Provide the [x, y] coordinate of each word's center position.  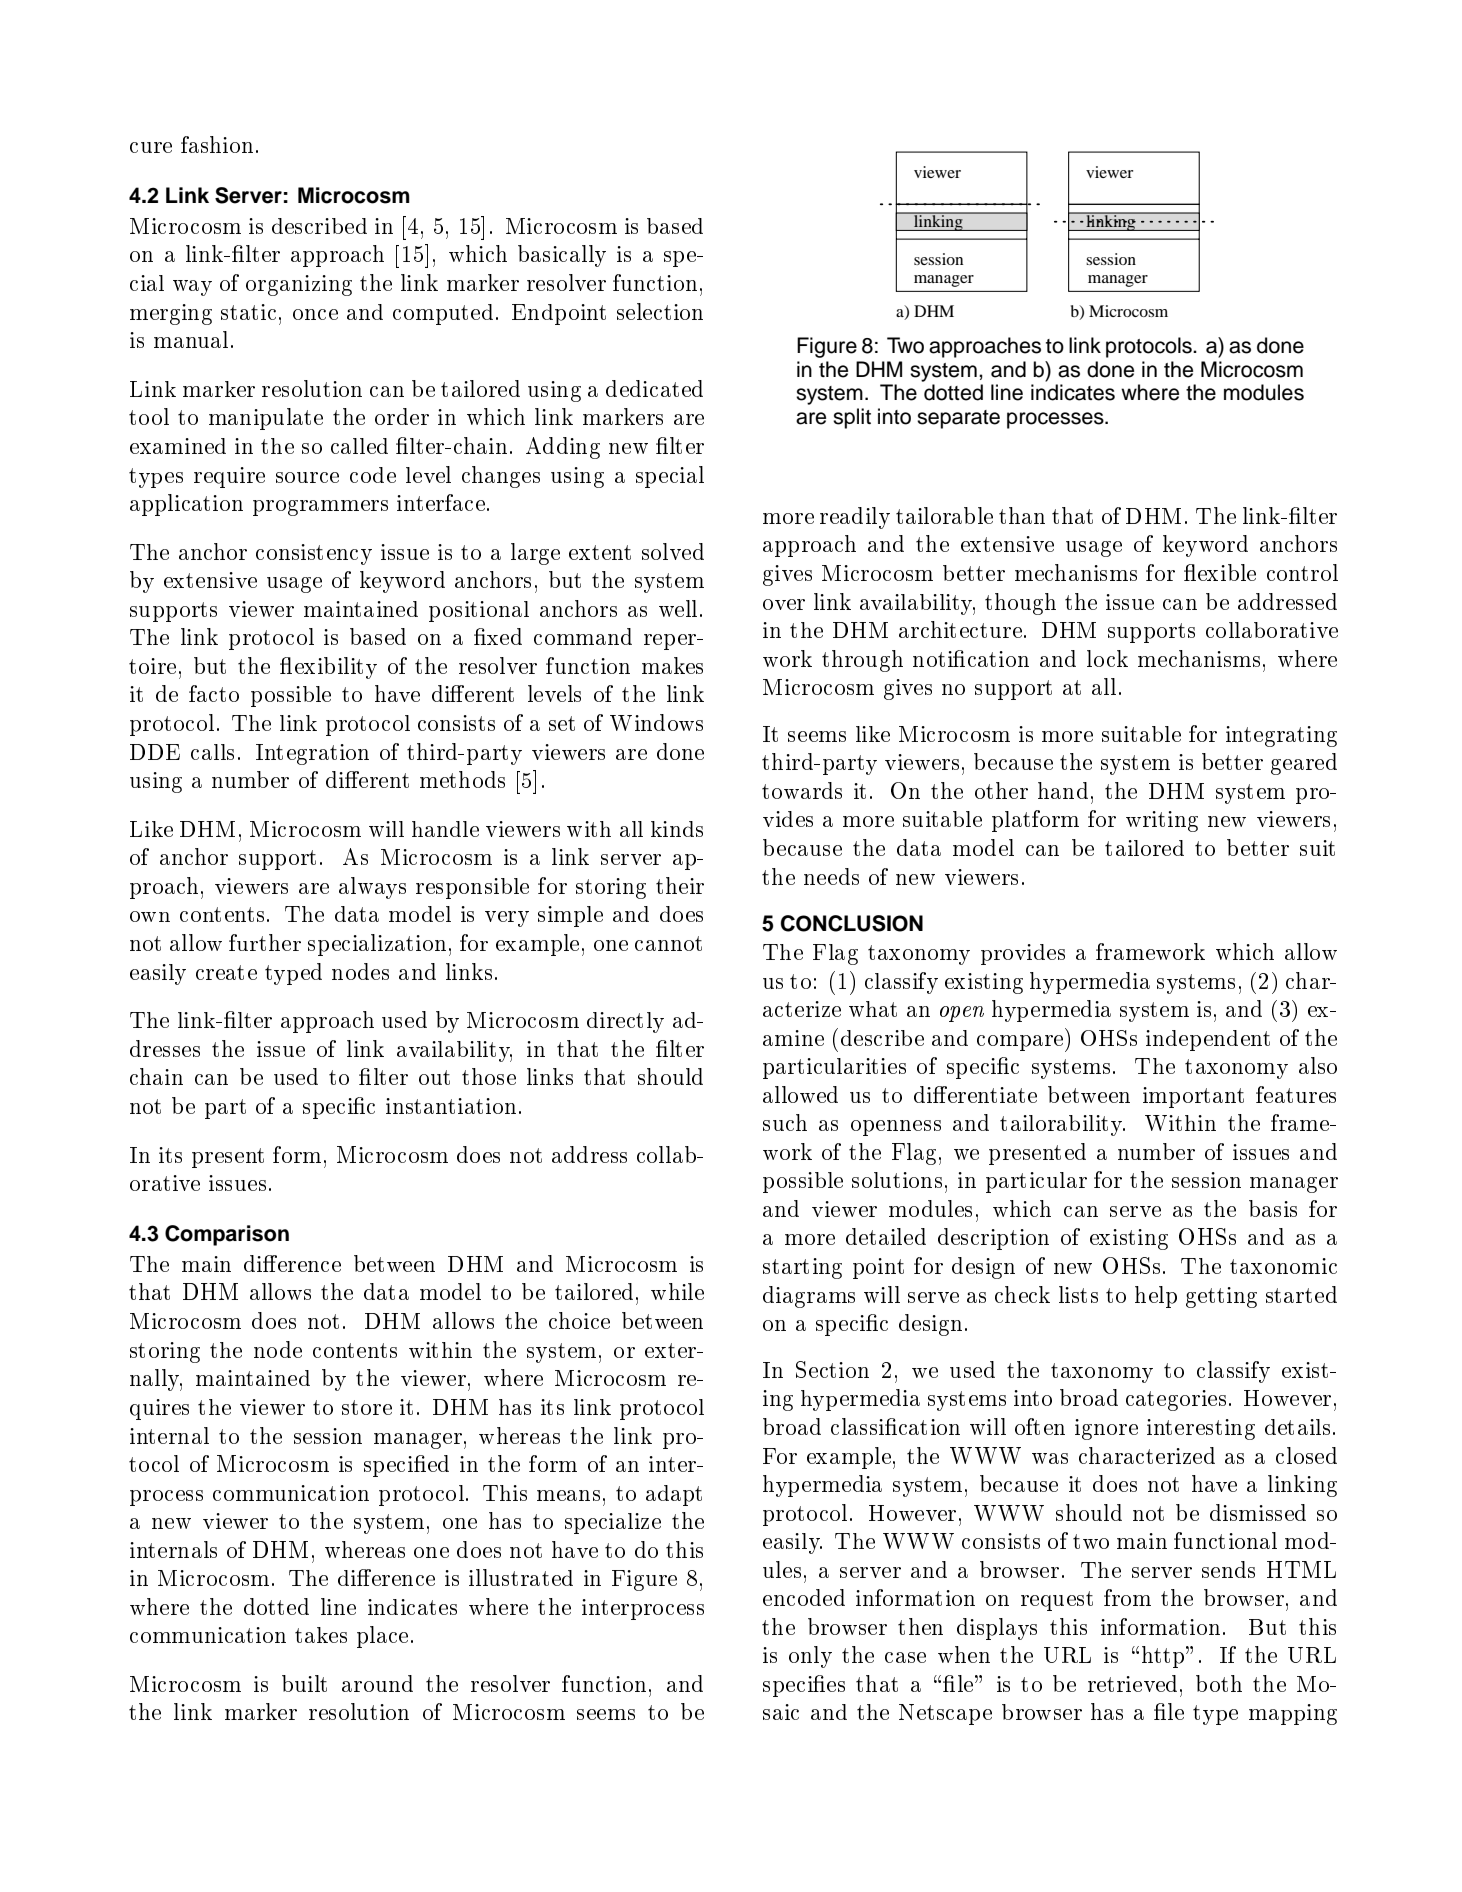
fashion [217, 144]
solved [673, 551]
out [434, 1077]
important [1193, 1097]
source [307, 477]
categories [1176, 1400]
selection [660, 311]
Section [832, 1369]
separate [958, 419]
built [304, 1683]
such [785, 1122]
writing [1162, 821]
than [1022, 515]
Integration [312, 754]
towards [802, 790]
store [367, 1407]
